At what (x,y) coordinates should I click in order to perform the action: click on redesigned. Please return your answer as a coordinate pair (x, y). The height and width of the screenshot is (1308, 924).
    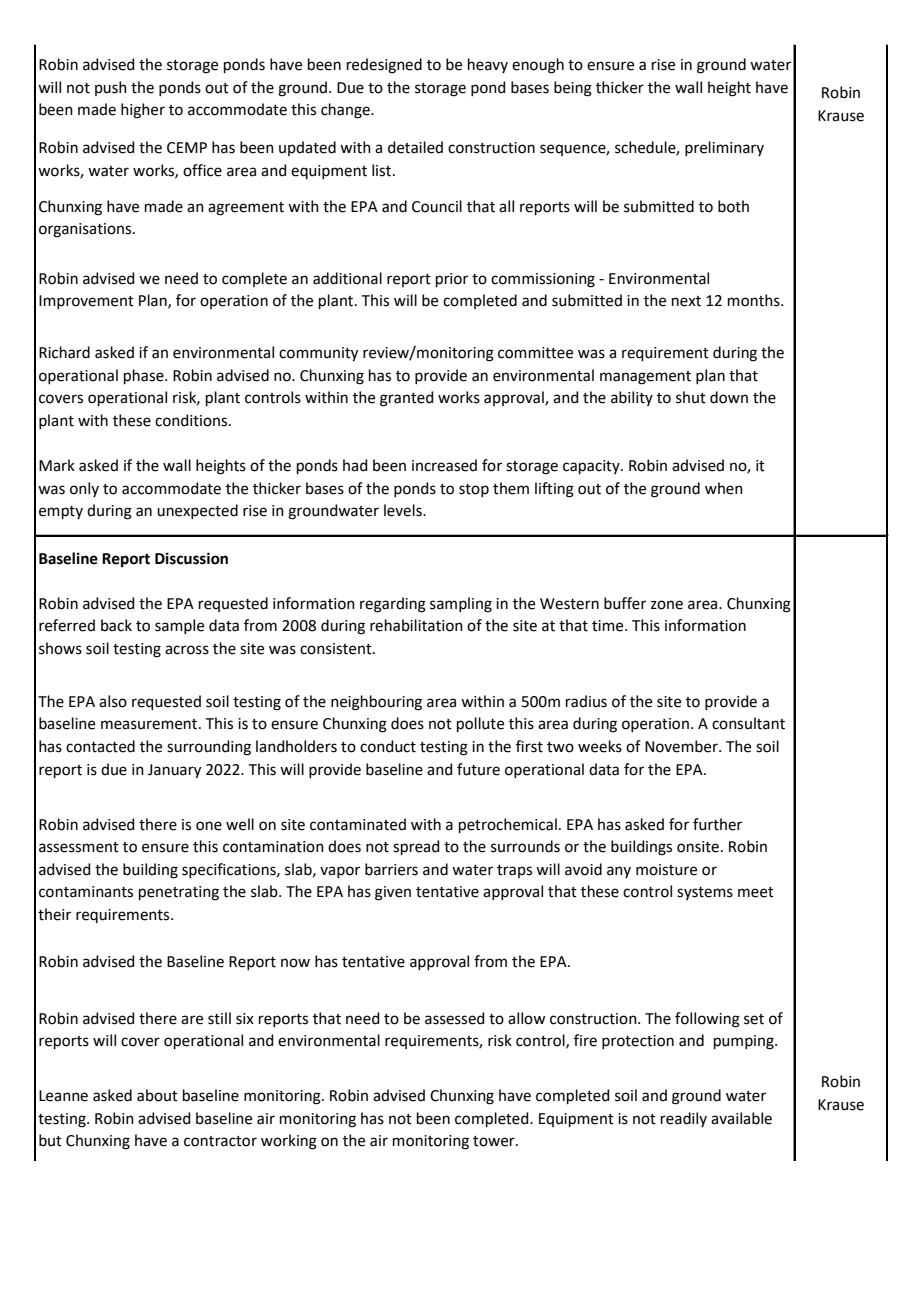
    Looking at the image, I should click on (384, 66).
